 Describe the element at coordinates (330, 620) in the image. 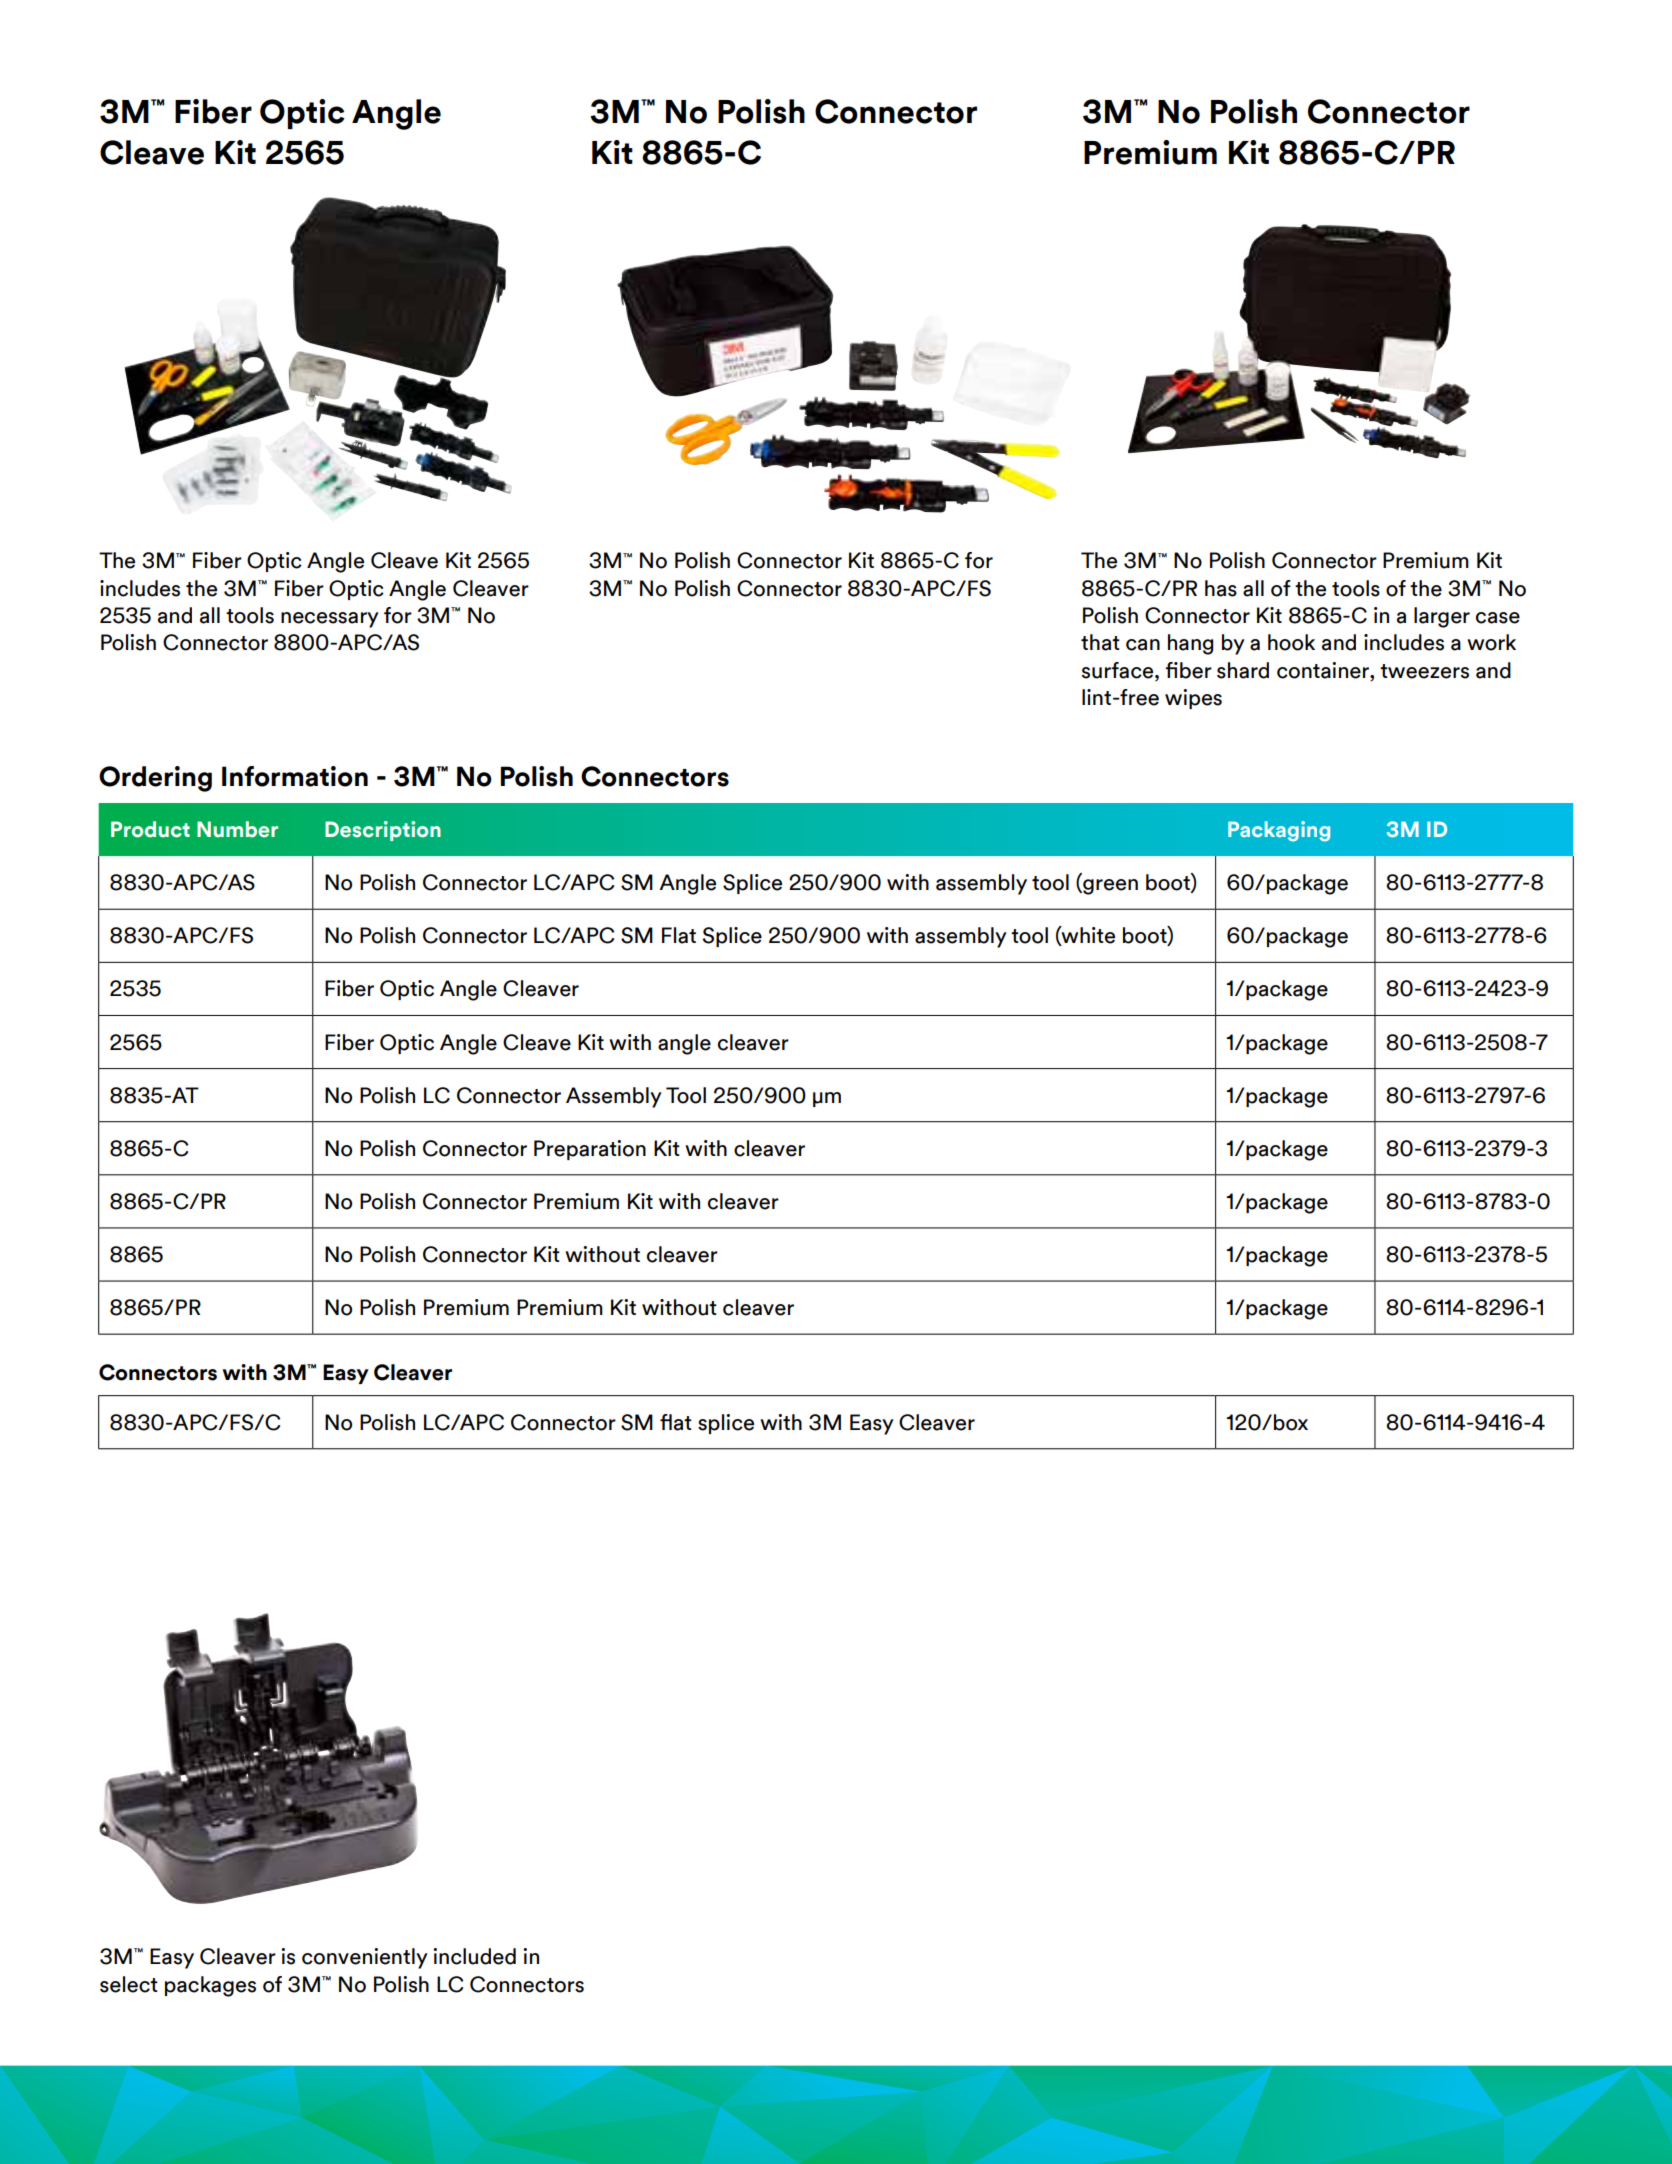

I see `necessary` at that location.
